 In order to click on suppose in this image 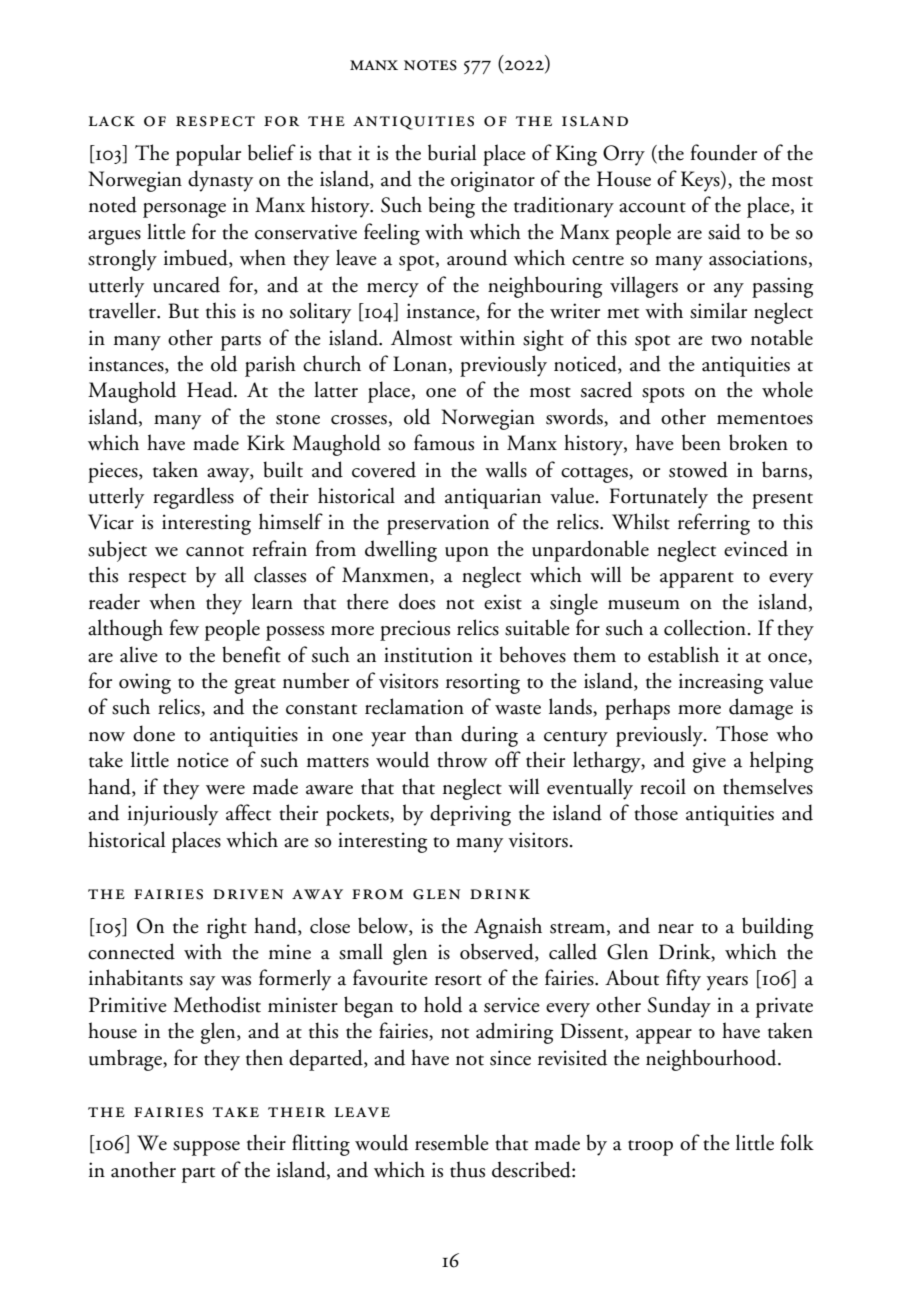, I will do `click(206, 1148)`.
